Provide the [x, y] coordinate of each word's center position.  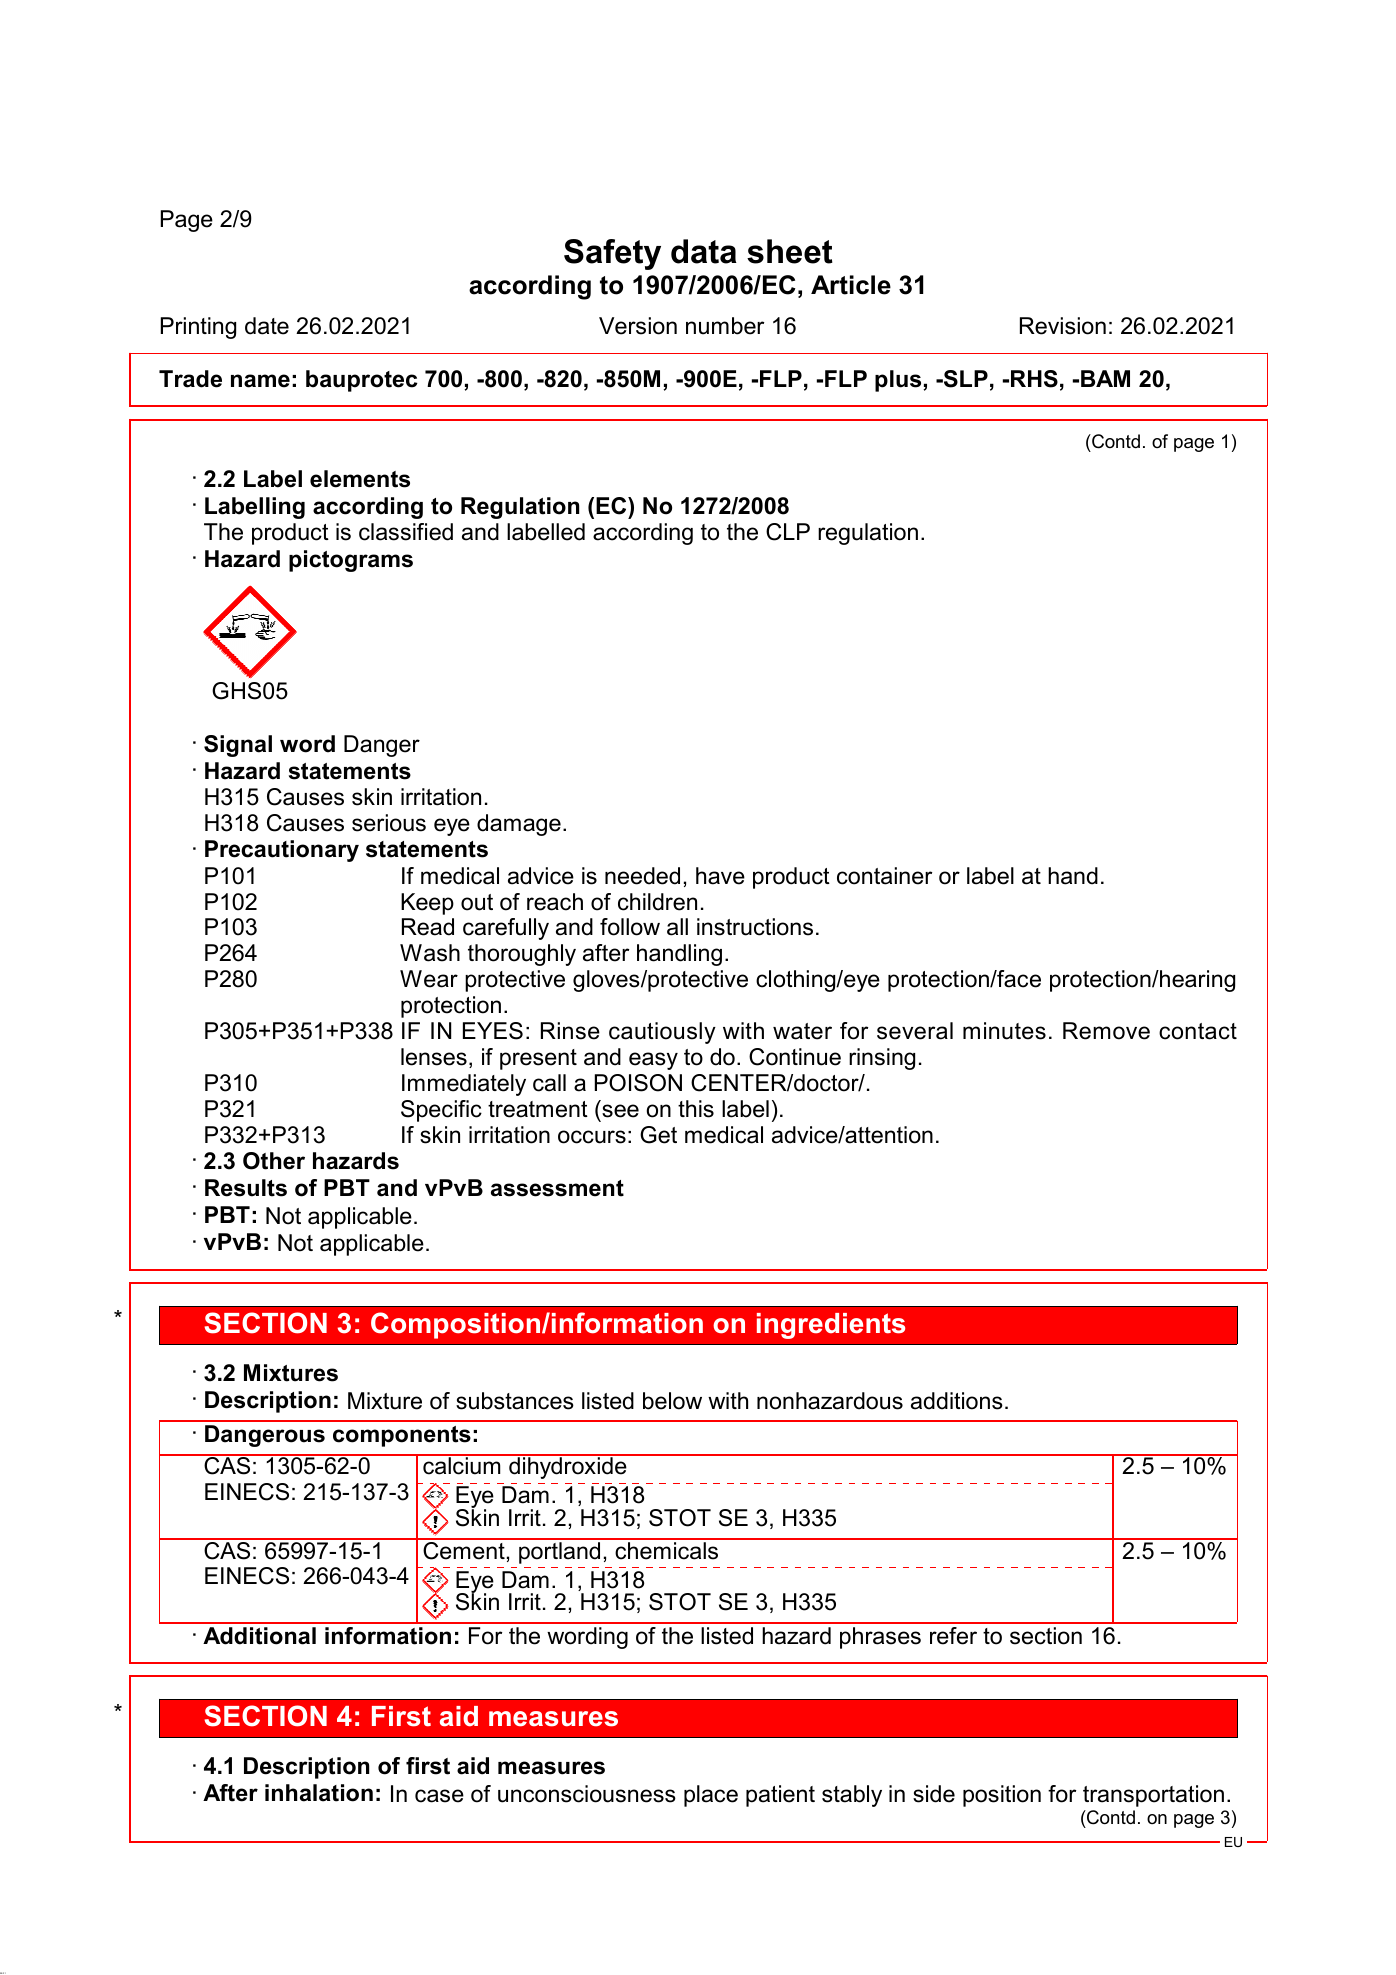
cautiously [662, 1033]
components [402, 1436]
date [267, 326]
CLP [788, 532]
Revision [1063, 326]
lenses [434, 1057]
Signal [238, 746]
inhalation [319, 1793]
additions [957, 1401]
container [884, 876]
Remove [1106, 1031]
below [672, 1401]
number [725, 326]
